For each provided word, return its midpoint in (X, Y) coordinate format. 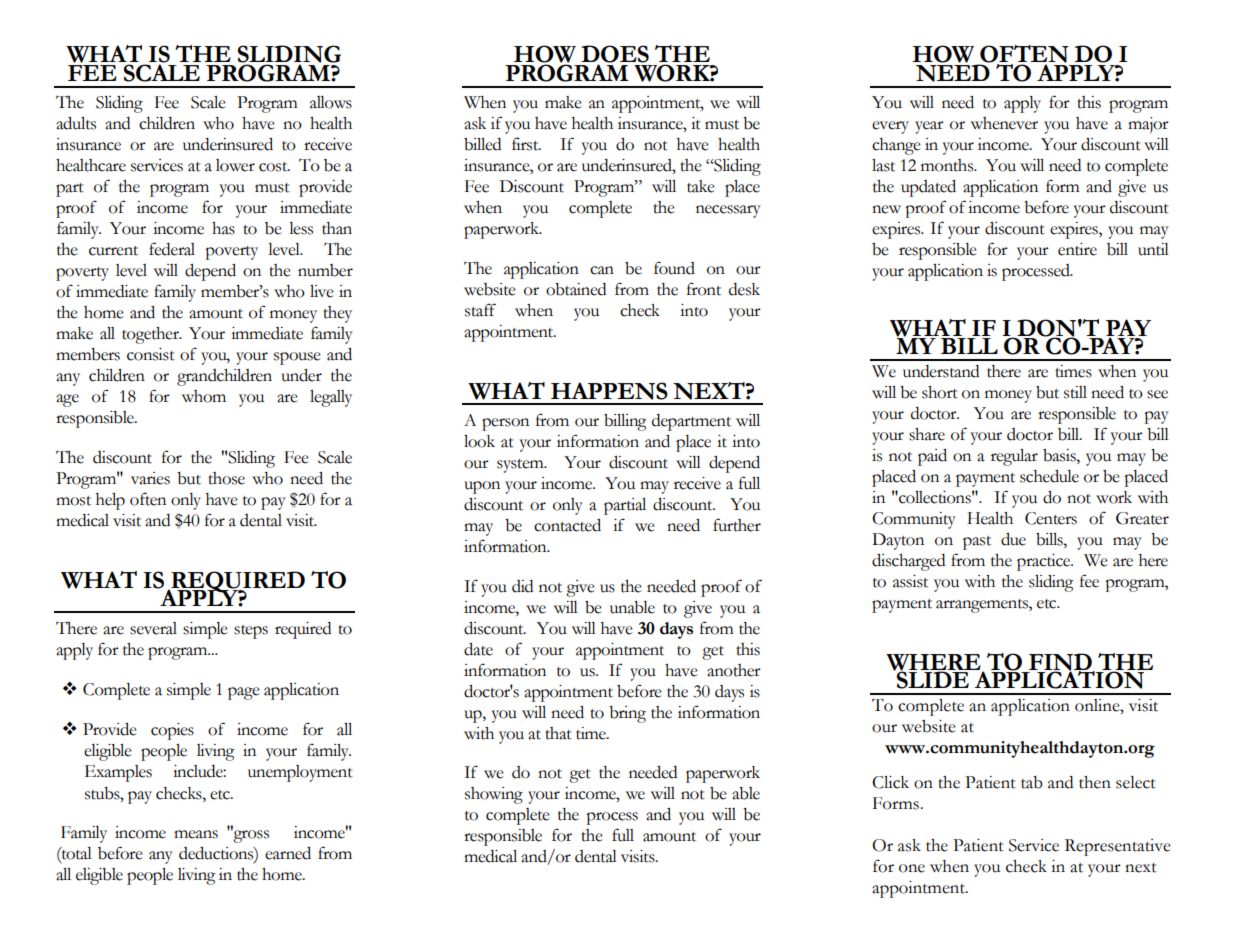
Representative (1118, 847)
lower (235, 165)
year (929, 127)
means (196, 834)
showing (494, 795)
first (526, 144)
